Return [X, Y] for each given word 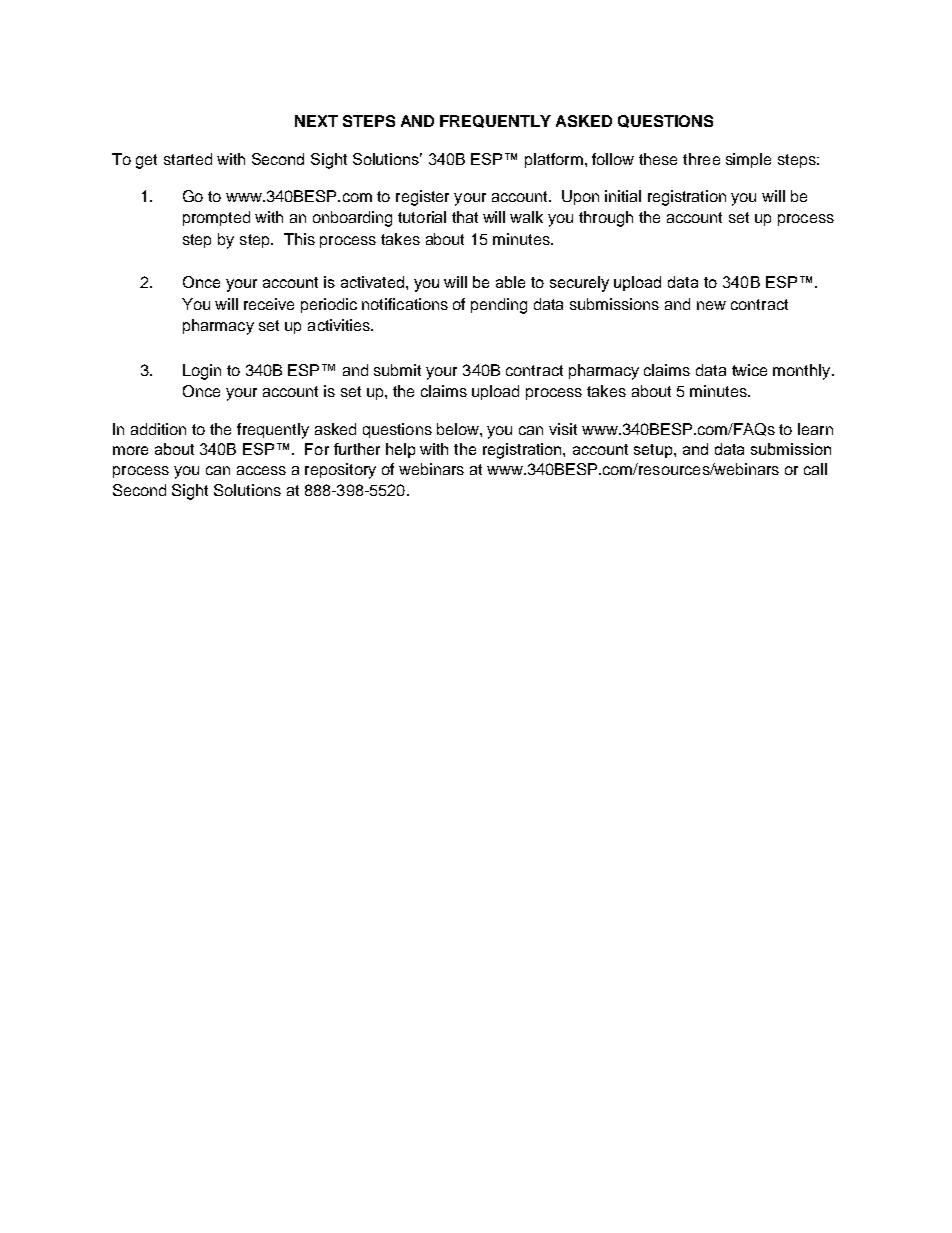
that [465, 217]
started [188, 159]
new [711, 305]
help [400, 450]
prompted [216, 218]
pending [499, 306]
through [606, 219]
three [701, 159]
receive [269, 304]
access [261, 470]
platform [554, 160]
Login [202, 372]
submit [397, 370]
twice [749, 370]
